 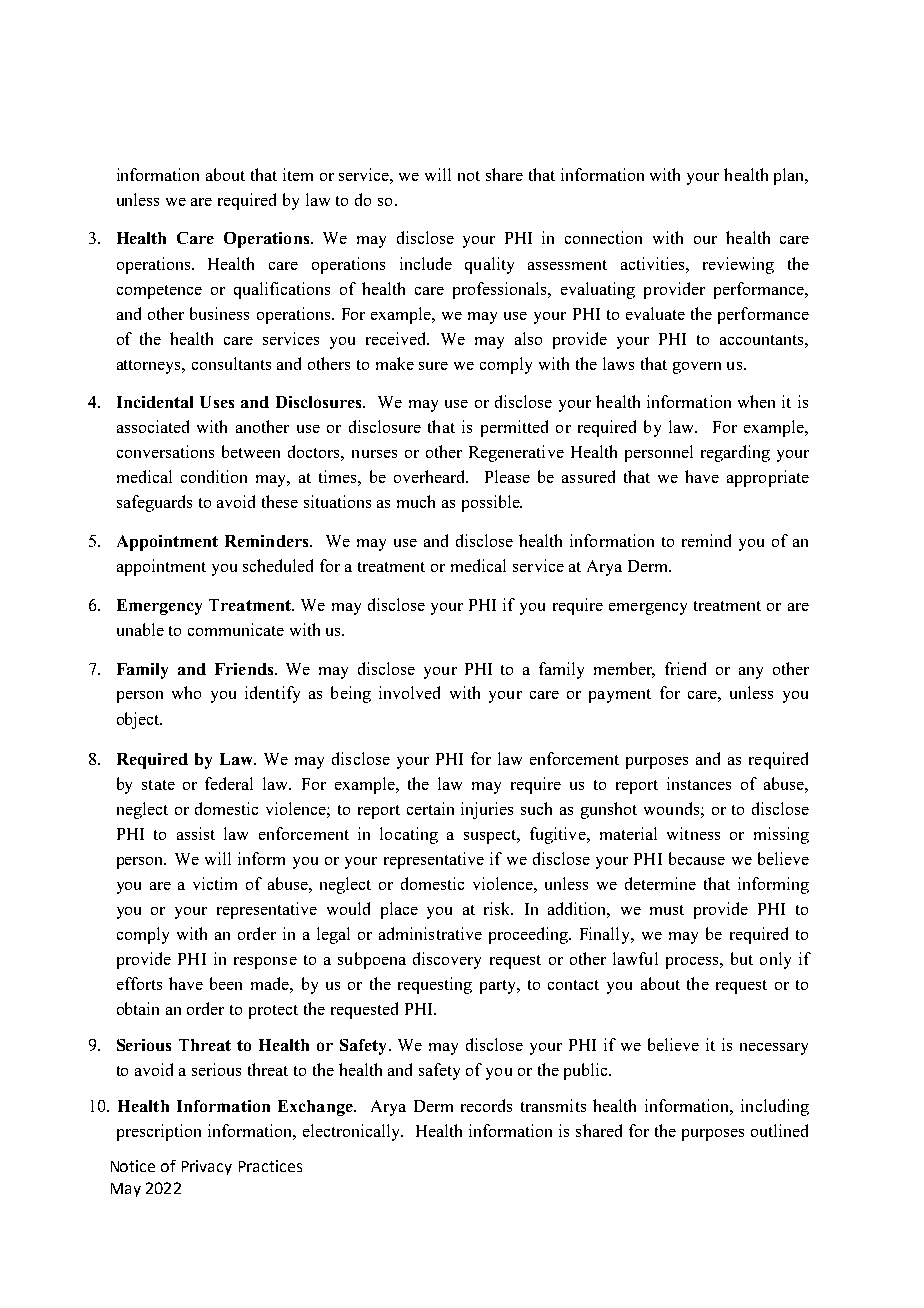 I want to click on Privacy, so click(x=207, y=1167).
